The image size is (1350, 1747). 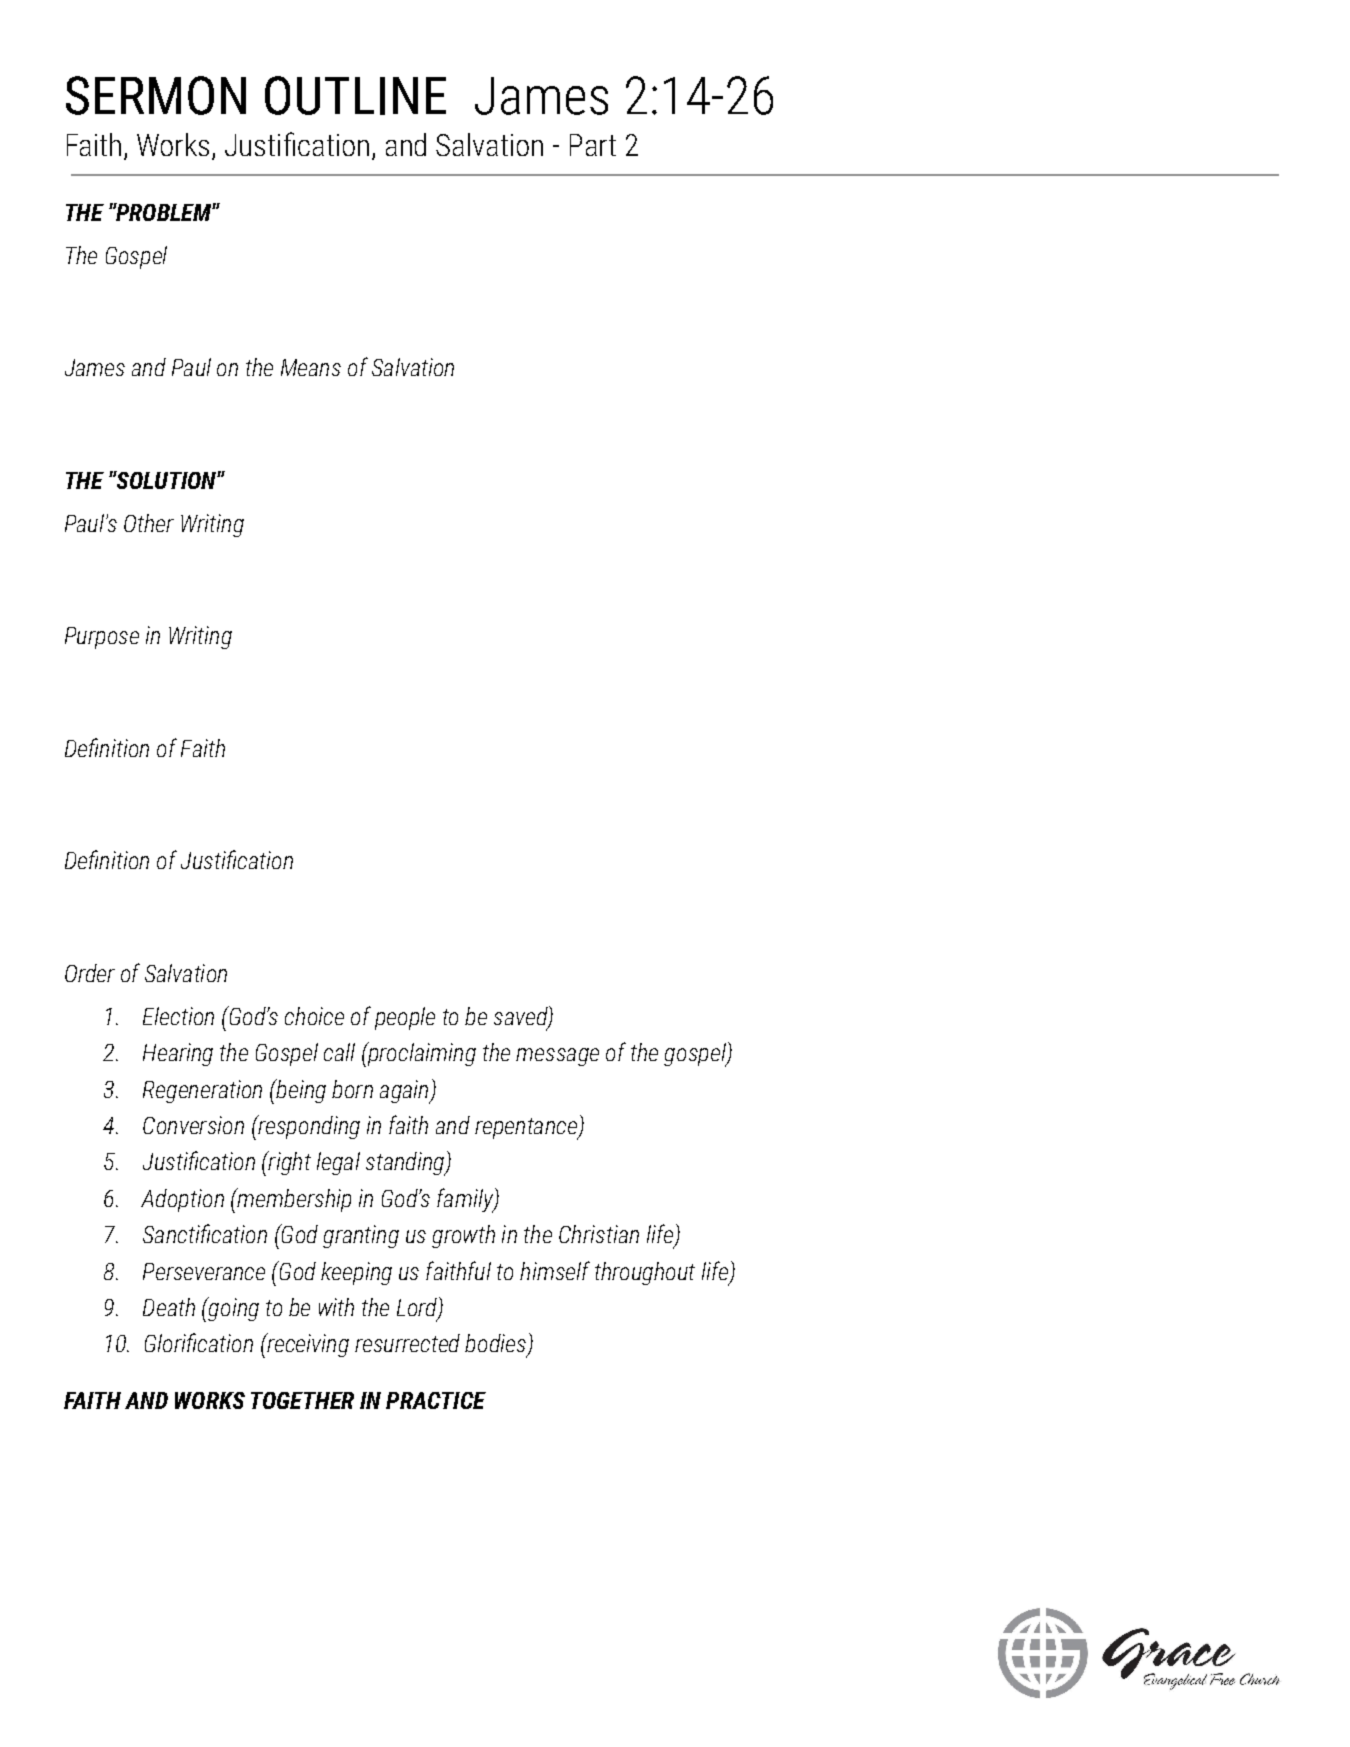 What do you see at coordinates (407, 1343) in the screenshot?
I see `resurrected` at bounding box center [407, 1343].
